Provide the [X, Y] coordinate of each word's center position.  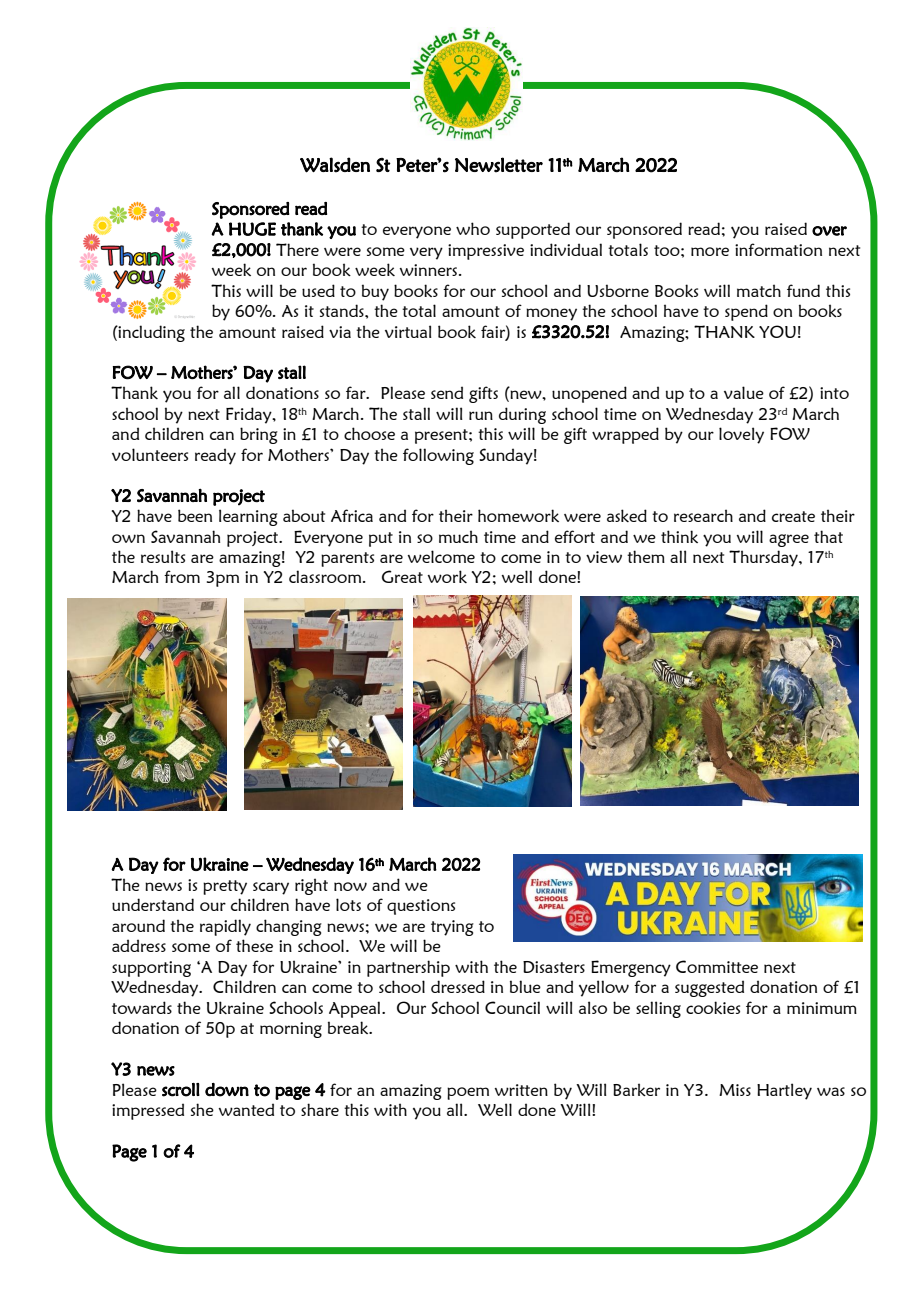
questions [421, 907]
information [778, 249]
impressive [486, 252]
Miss [735, 1090]
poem [468, 1093]
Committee [717, 966]
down [227, 1090]
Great [402, 576]
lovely [741, 435]
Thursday [764, 558]
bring [259, 435]
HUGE [252, 229]
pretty [225, 887]
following [438, 456]
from [182, 576]
